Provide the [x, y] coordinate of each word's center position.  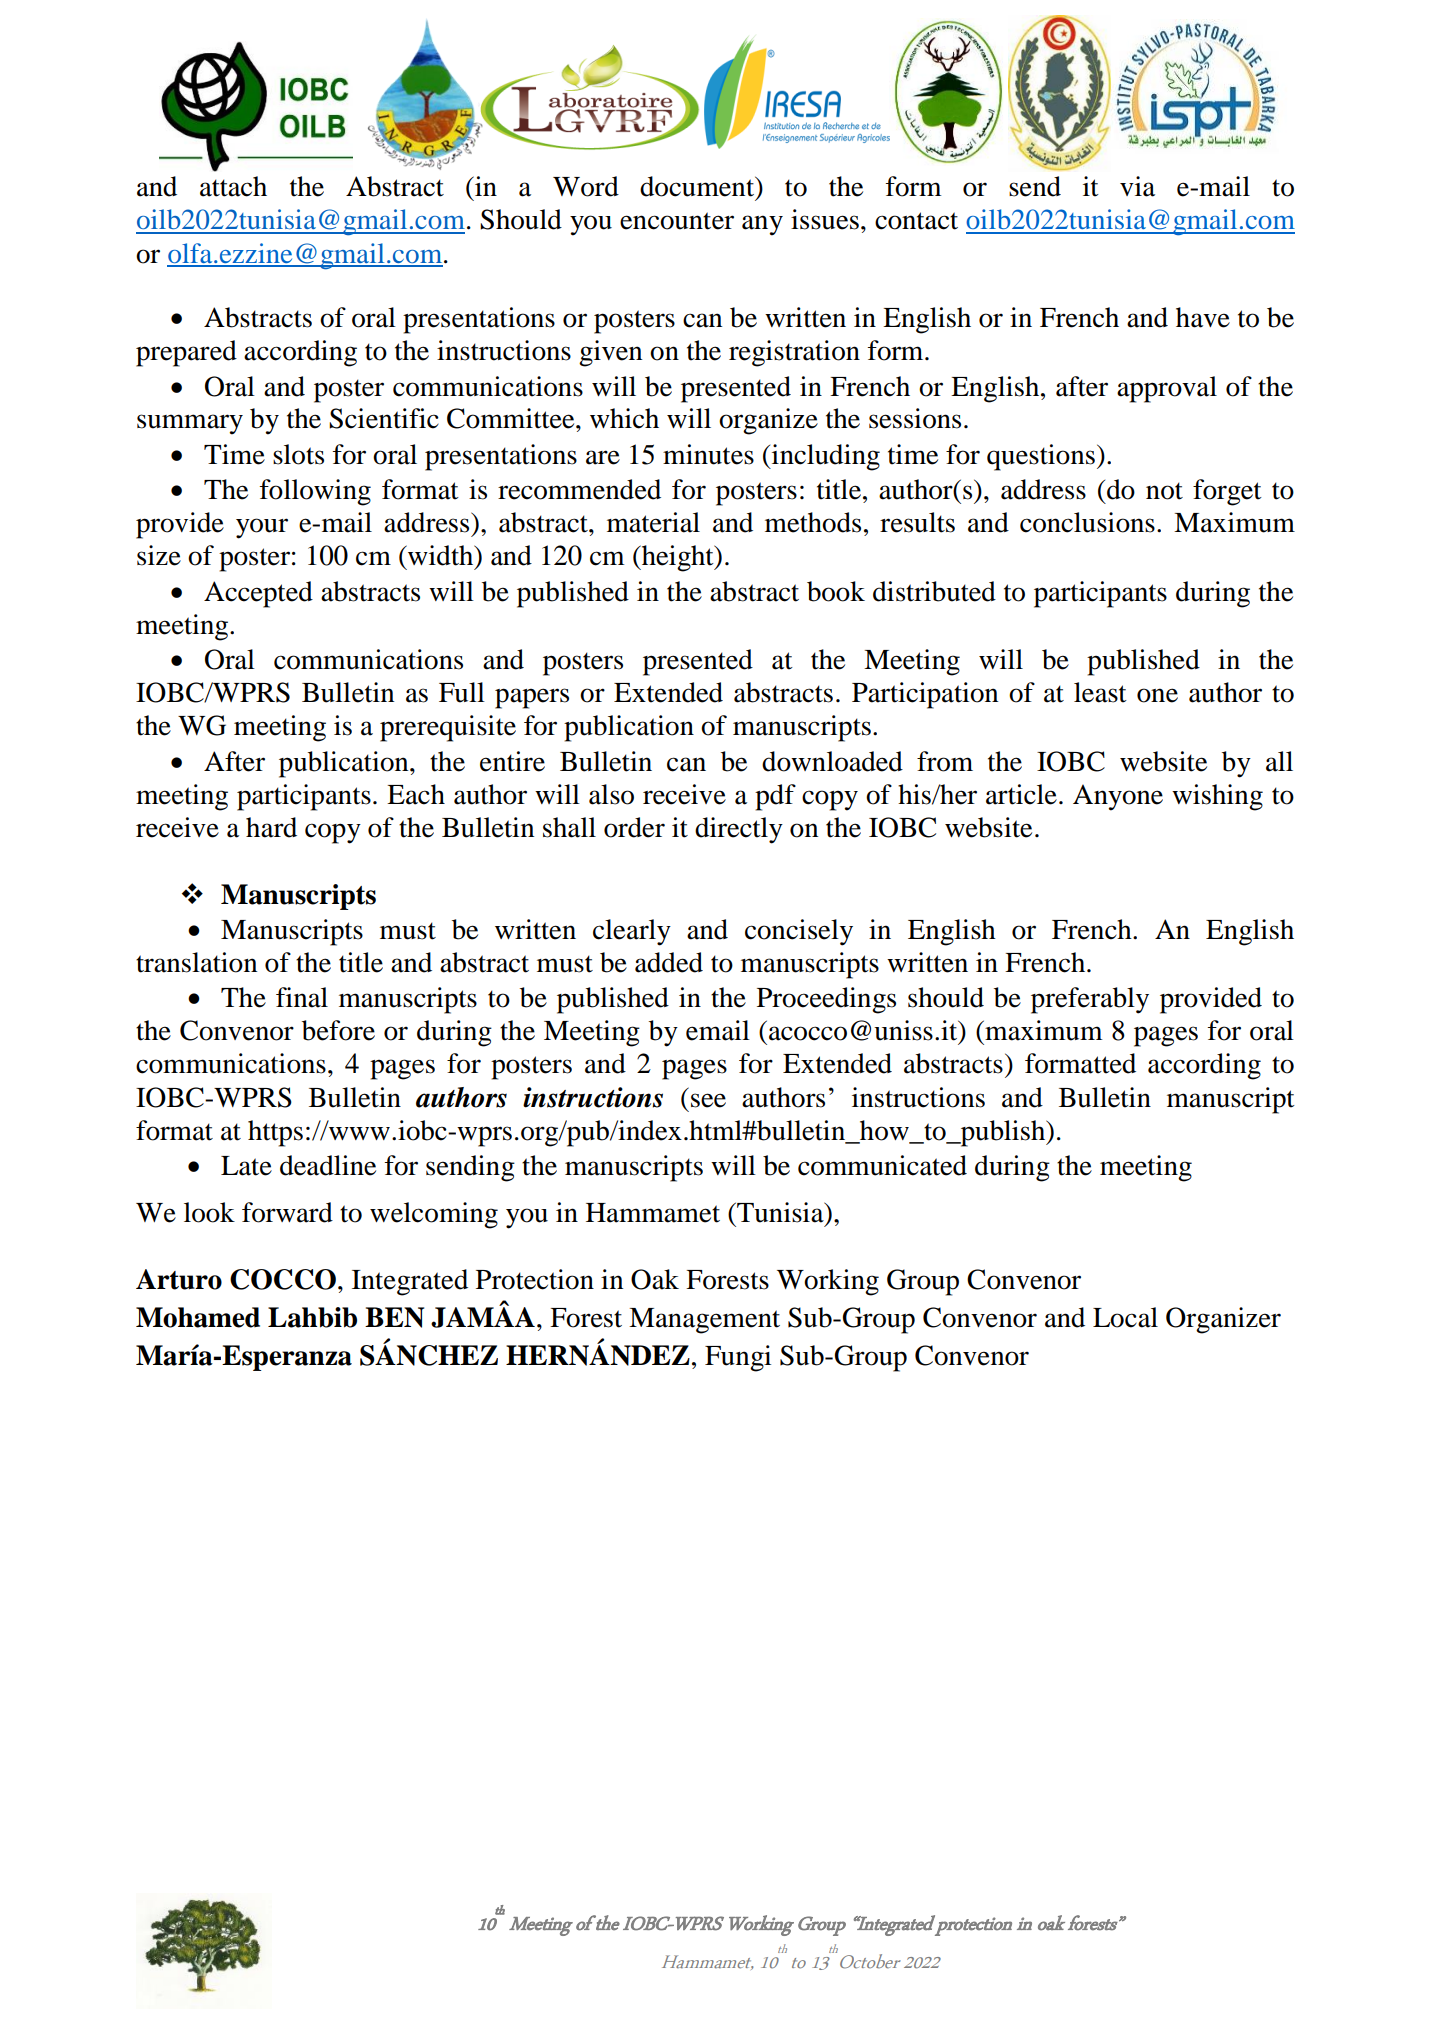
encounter [677, 221]
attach [233, 186]
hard [271, 827]
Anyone [1118, 797]
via [1137, 186]
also [611, 794]
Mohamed [198, 1317]
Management [704, 1321]
